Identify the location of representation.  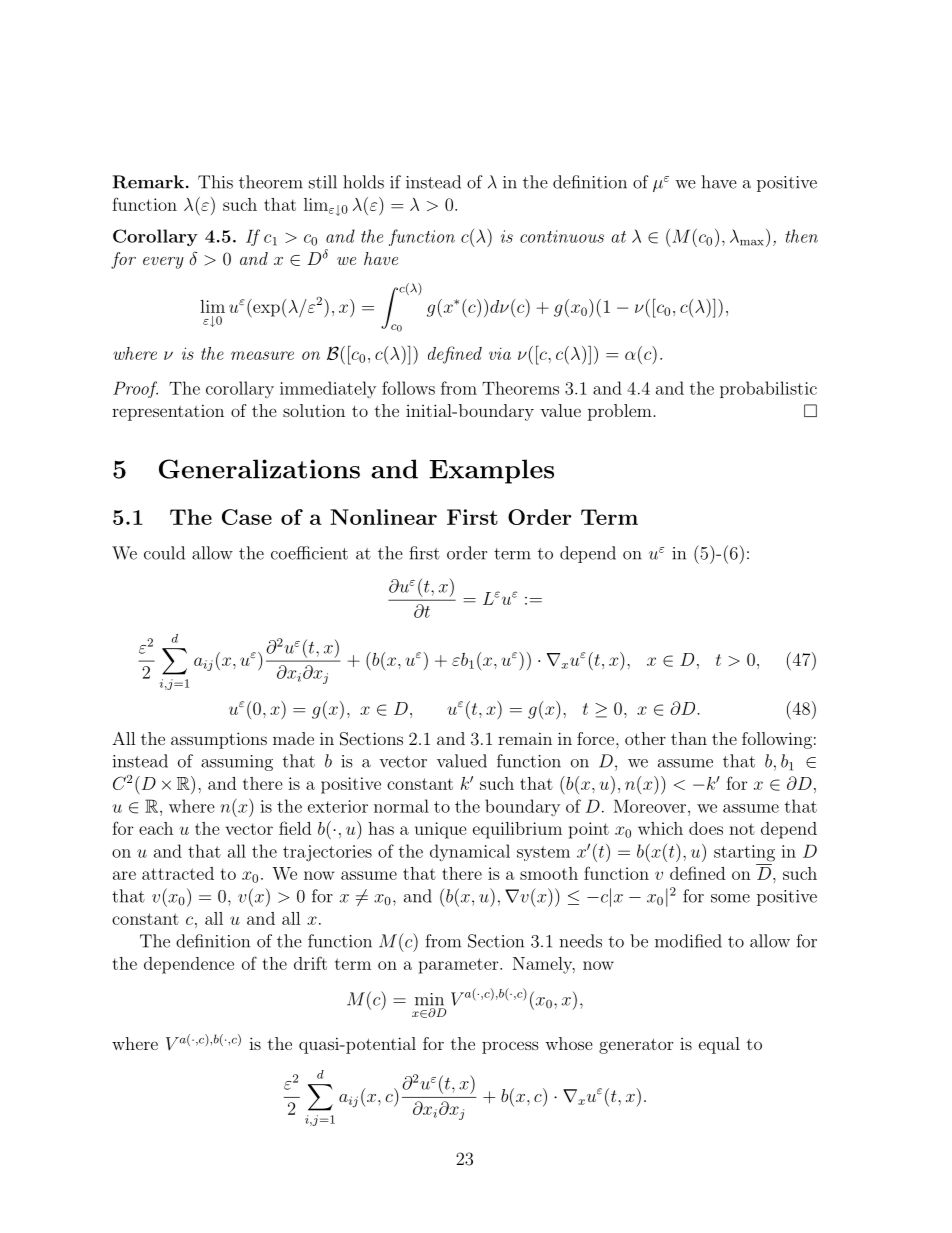
(168, 412).
